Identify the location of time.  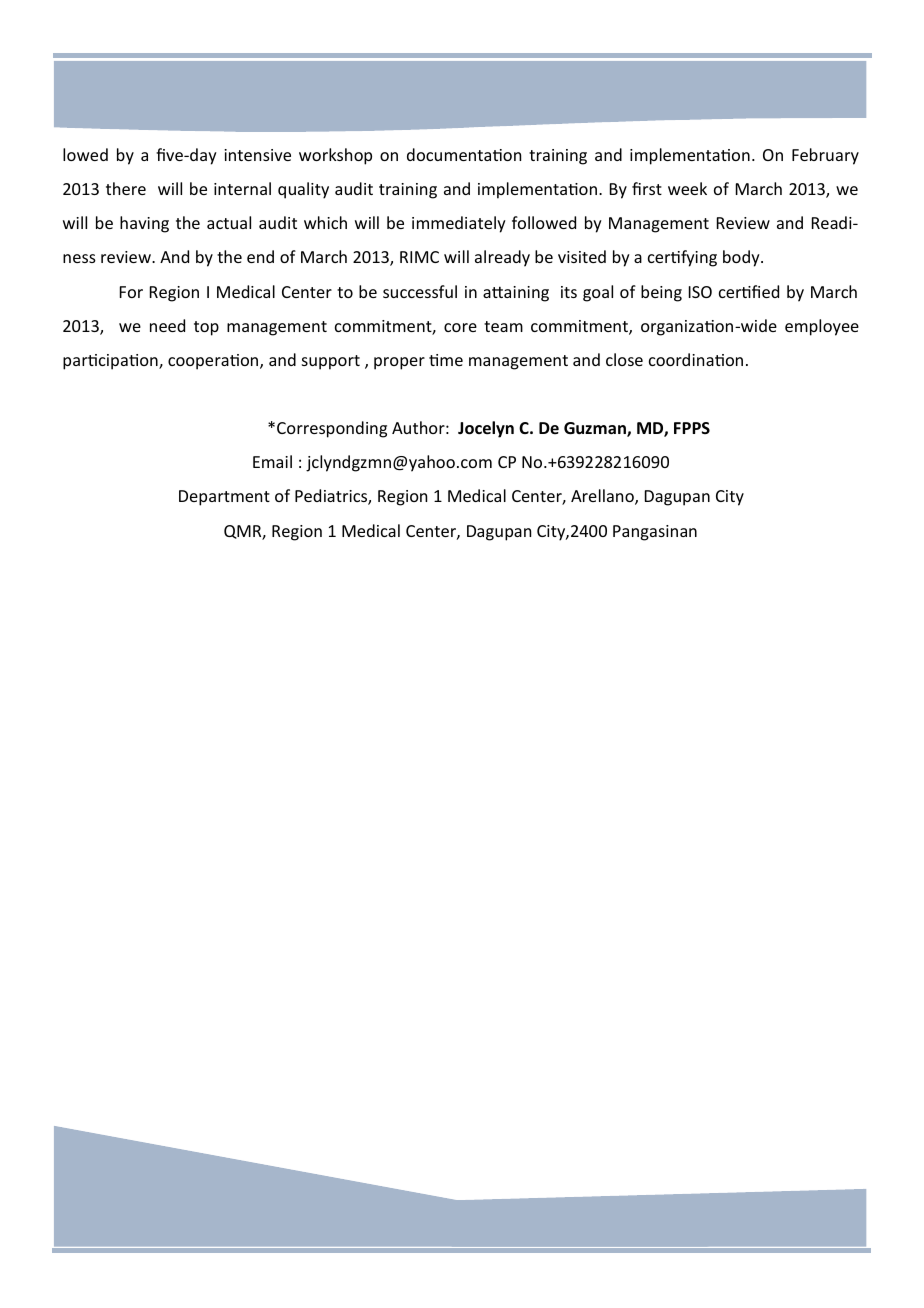
(446, 360).
